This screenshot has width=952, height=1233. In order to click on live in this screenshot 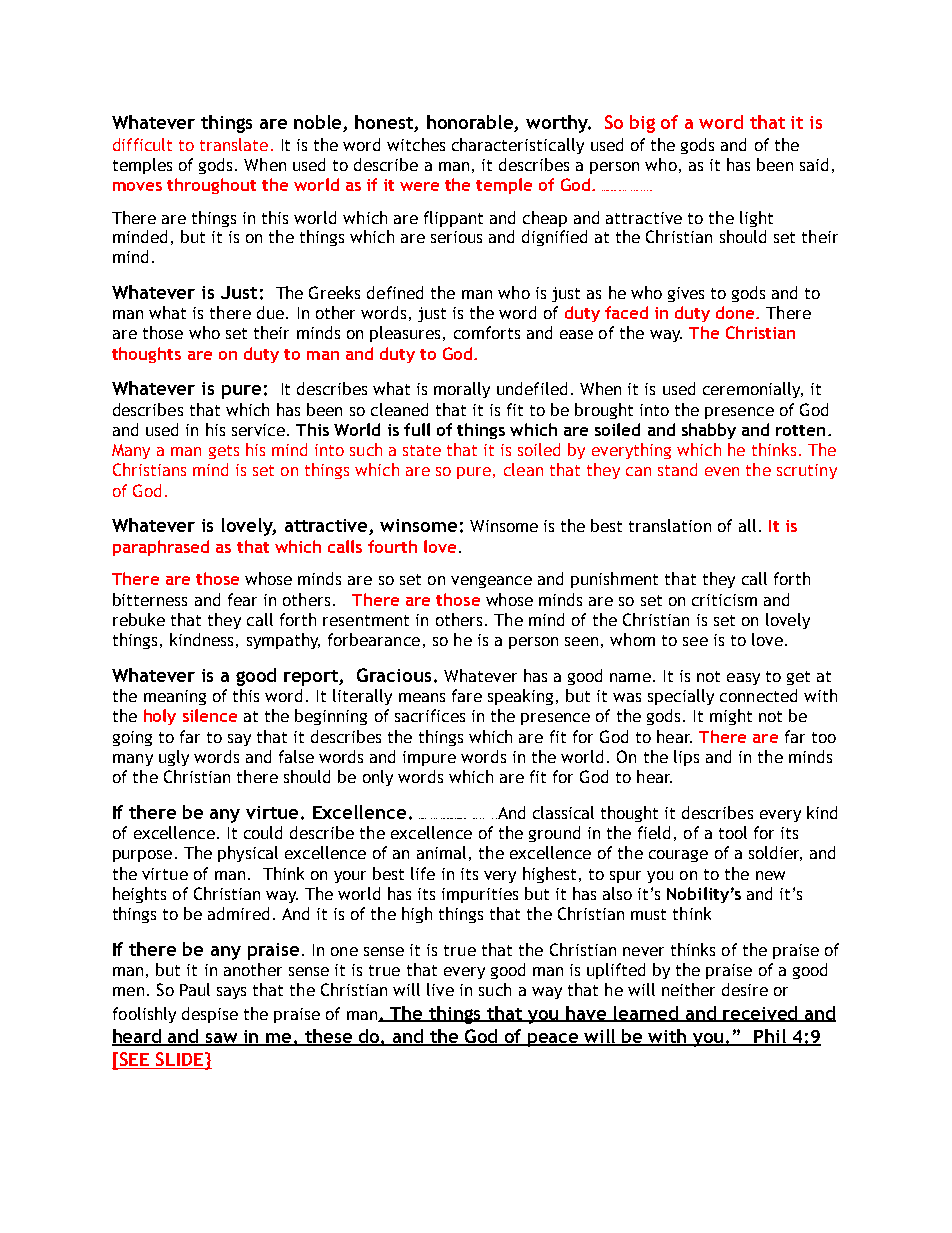, I will do `click(440, 989)`.
